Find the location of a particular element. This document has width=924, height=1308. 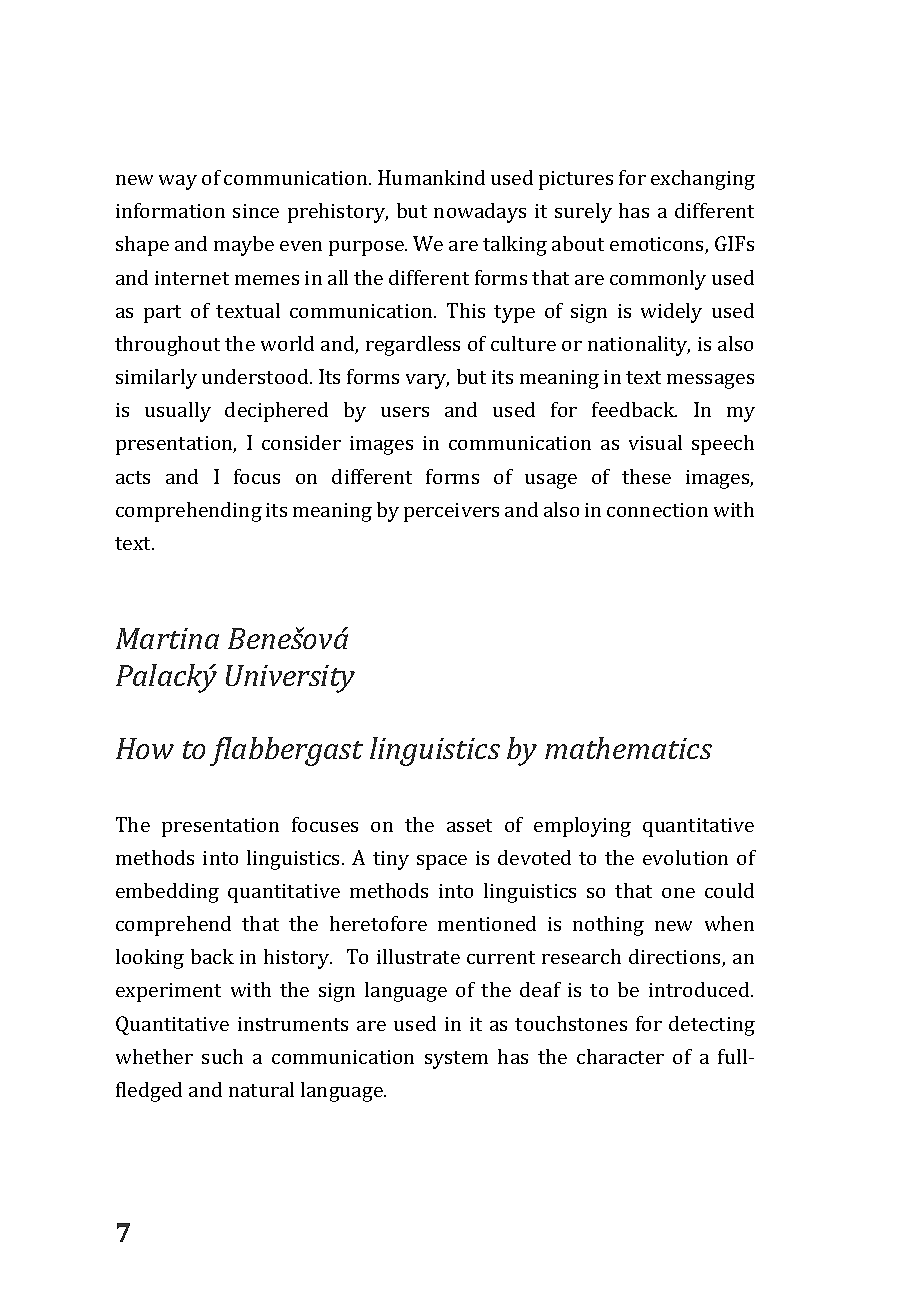

How is located at coordinates (145, 748).
